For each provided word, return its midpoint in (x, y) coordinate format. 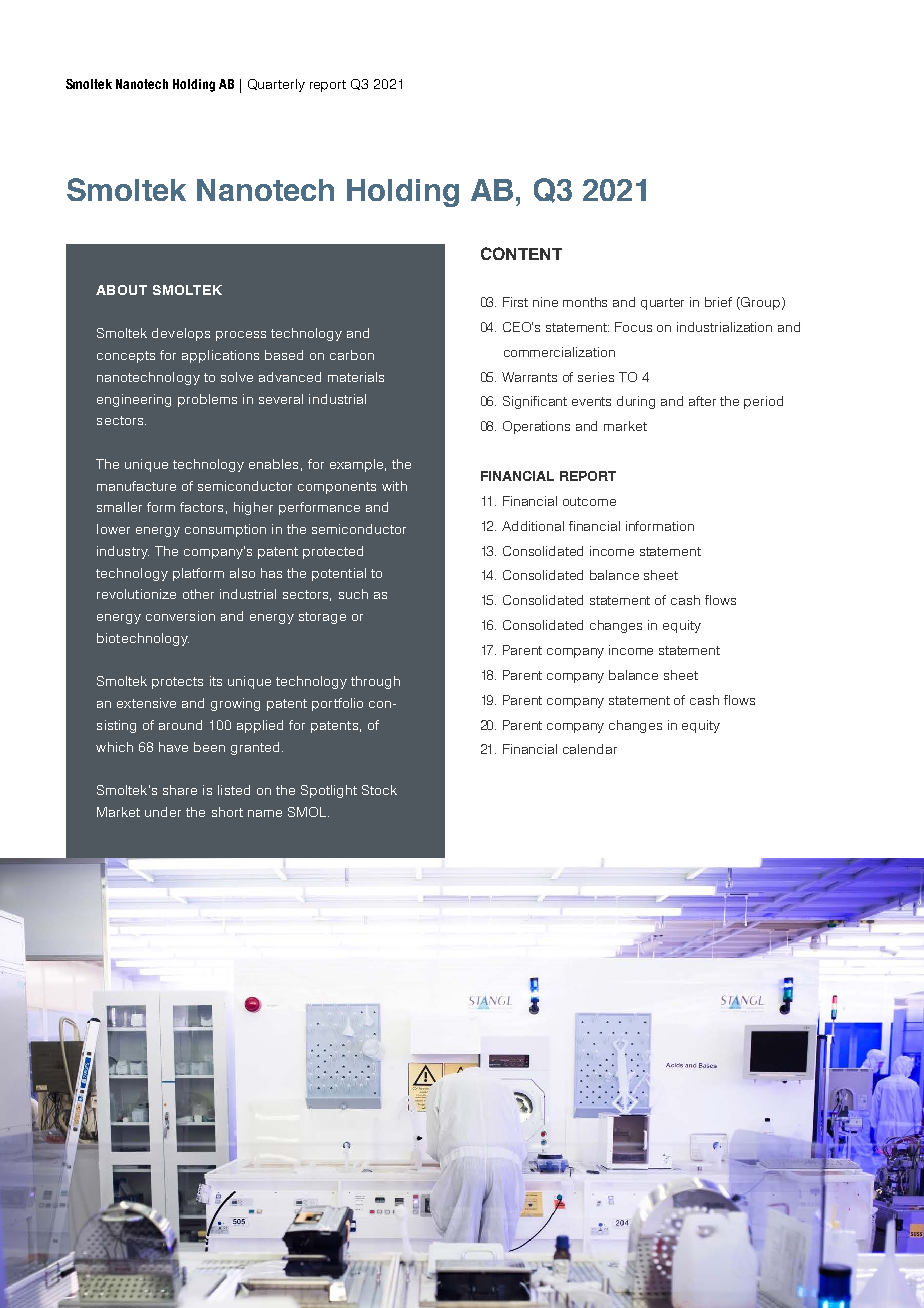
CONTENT (521, 253)
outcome (589, 501)
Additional (533, 526)
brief (718, 302)
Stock (379, 790)
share (180, 790)
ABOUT (121, 290)
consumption (225, 530)
